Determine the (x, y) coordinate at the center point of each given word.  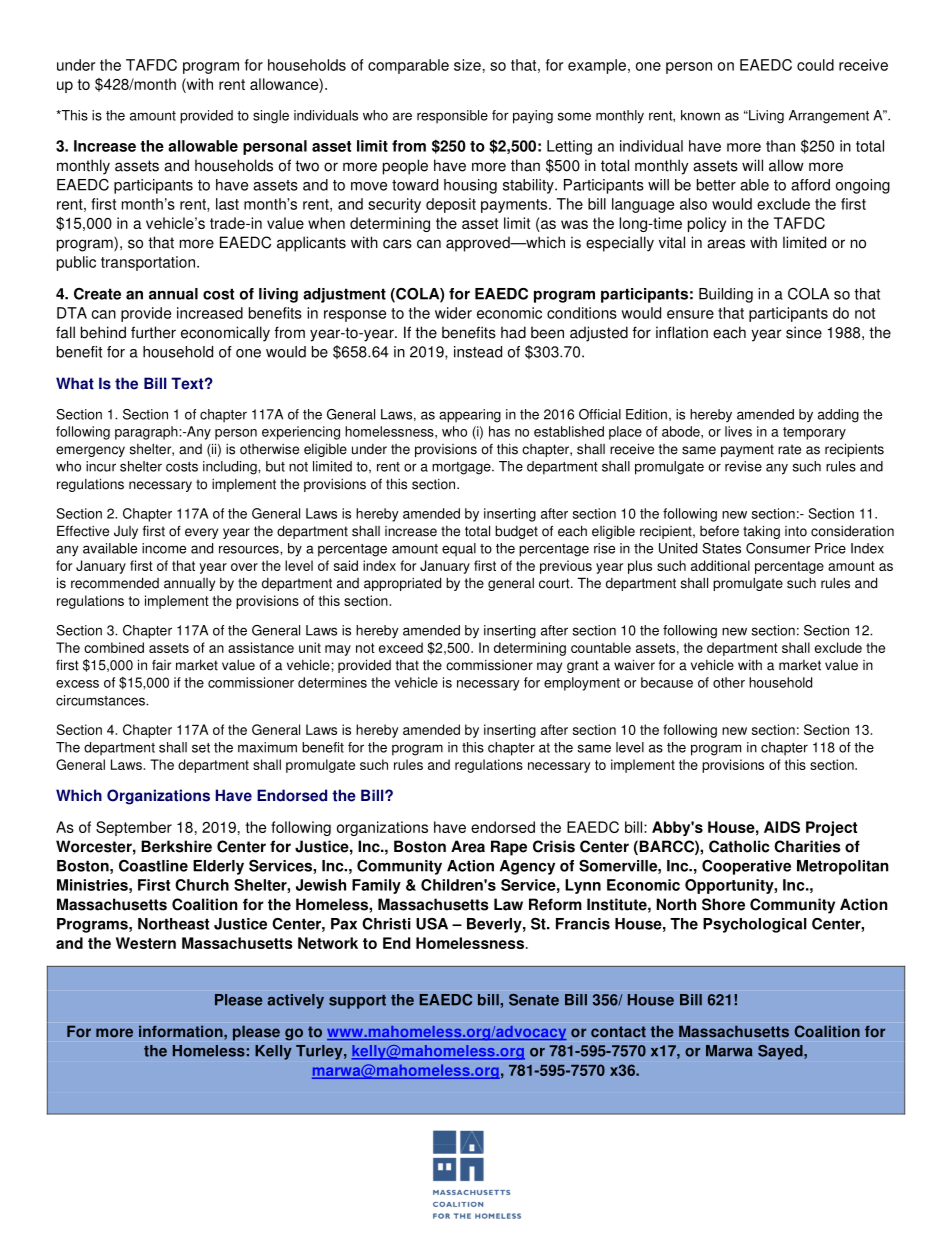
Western (146, 943)
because (667, 682)
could (815, 65)
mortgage (462, 468)
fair (161, 665)
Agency (527, 867)
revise (743, 466)
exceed (401, 647)
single (271, 117)
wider (453, 313)
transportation (148, 263)
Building (726, 295)
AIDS (782, 827)
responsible (452, 117)
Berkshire (176, 846)
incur (101, 466)
